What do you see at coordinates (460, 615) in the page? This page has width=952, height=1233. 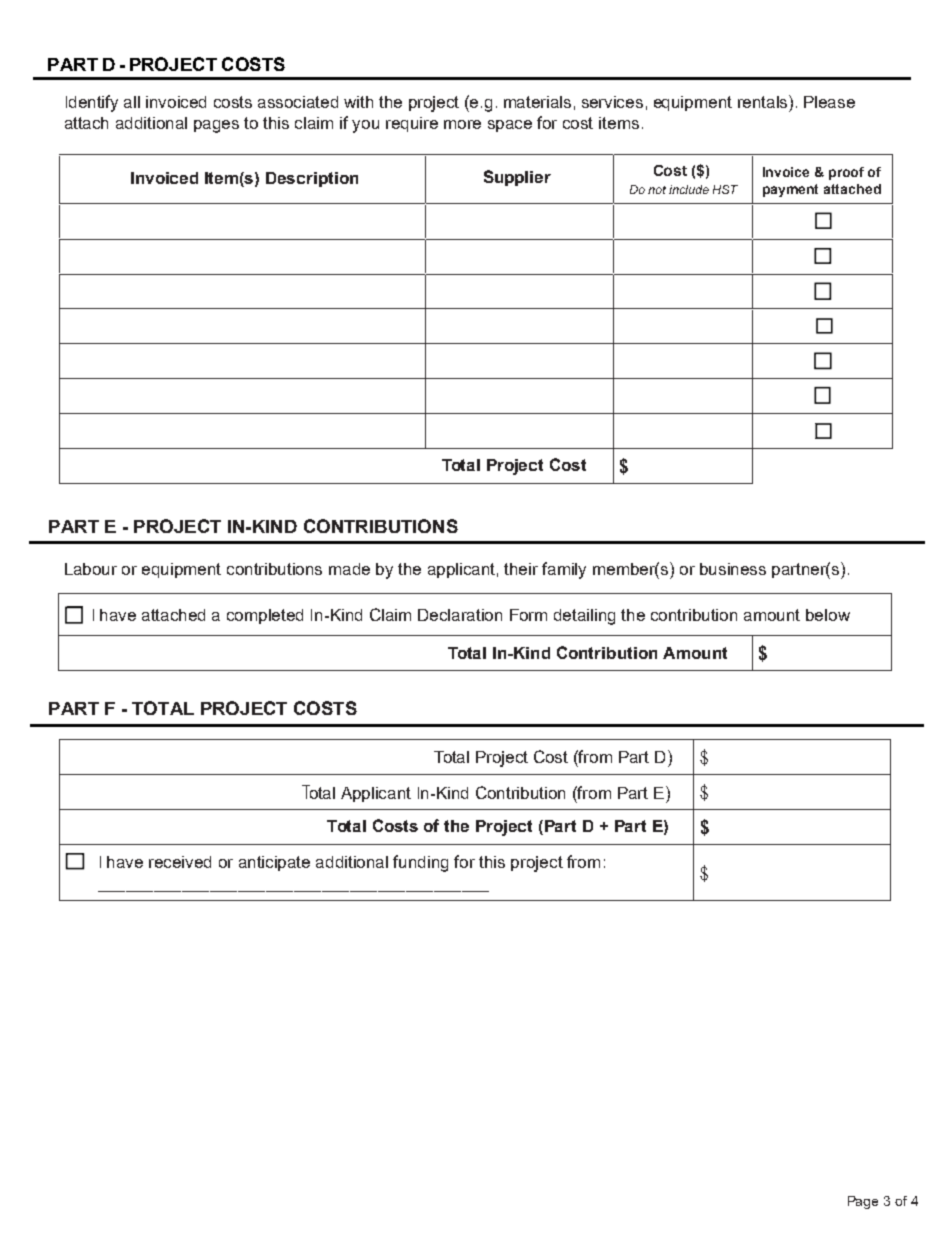 I see `Declaration` at bounding box center [460, 615].
